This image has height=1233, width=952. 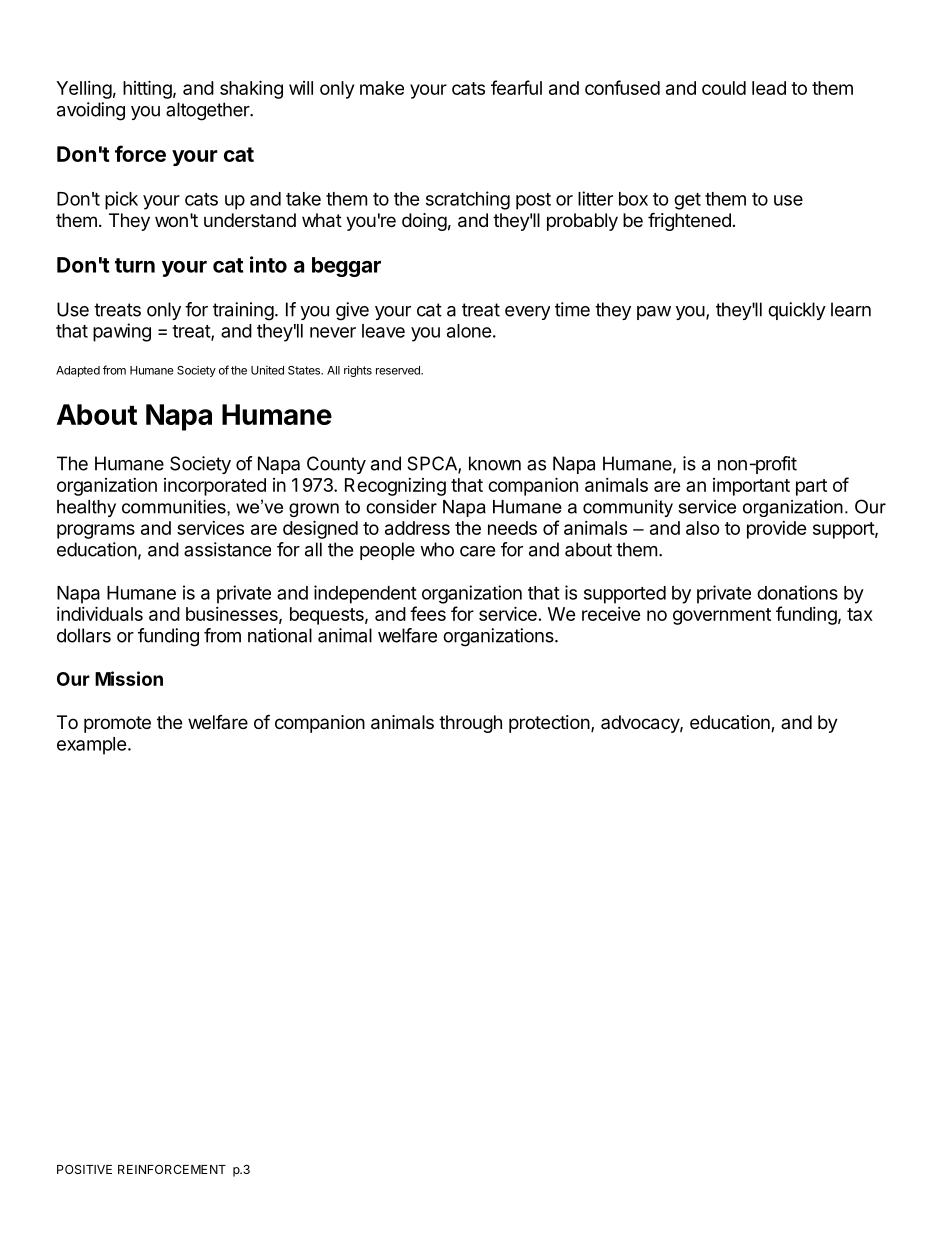 What do you see at coordinates (92, 746) in the image?
I see `example` at bounding box center [92, 746].
